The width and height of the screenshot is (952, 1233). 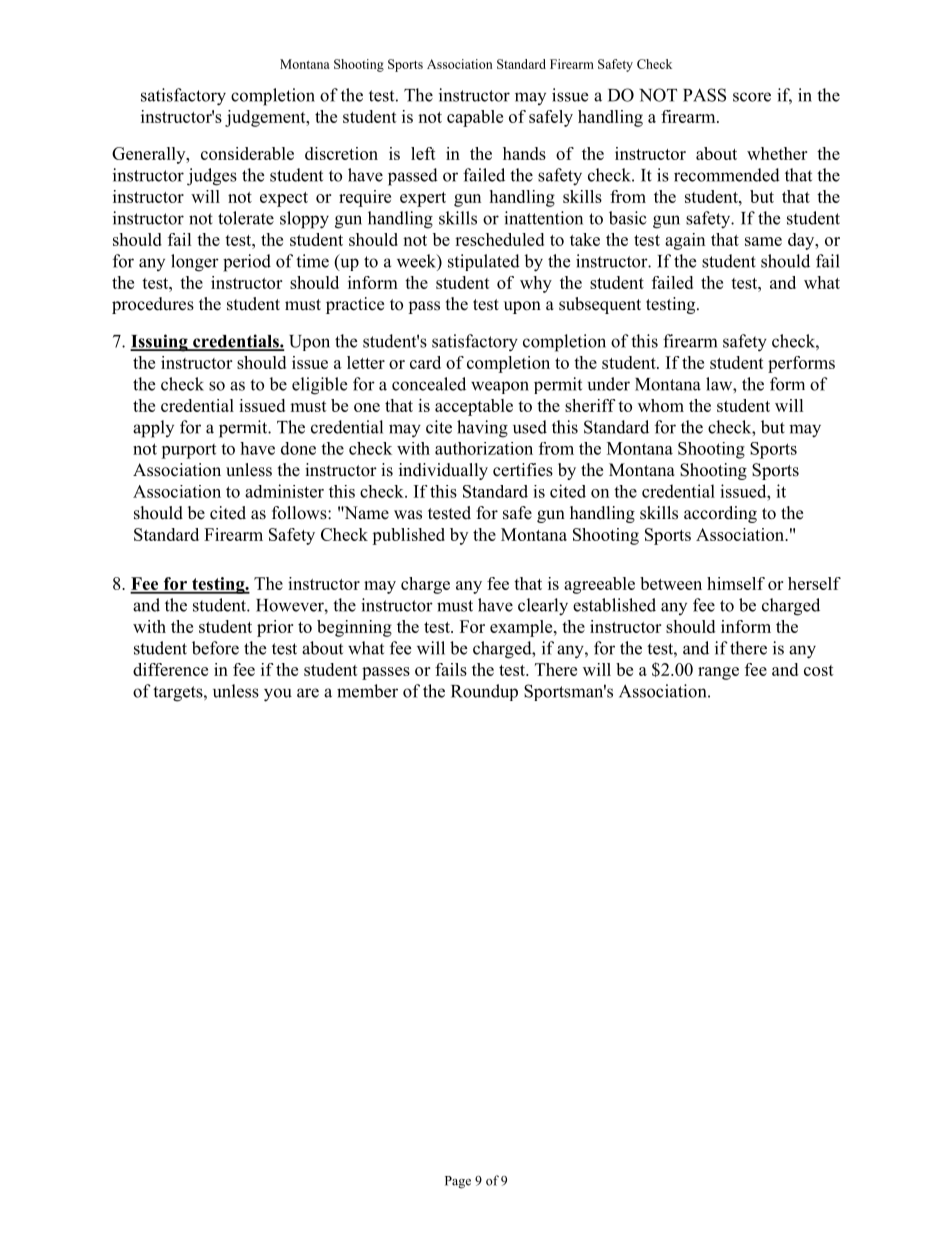 What do you see at coordinates (752, 97) in the screenshot?
I see `score` at bounding box center [752, 97].
